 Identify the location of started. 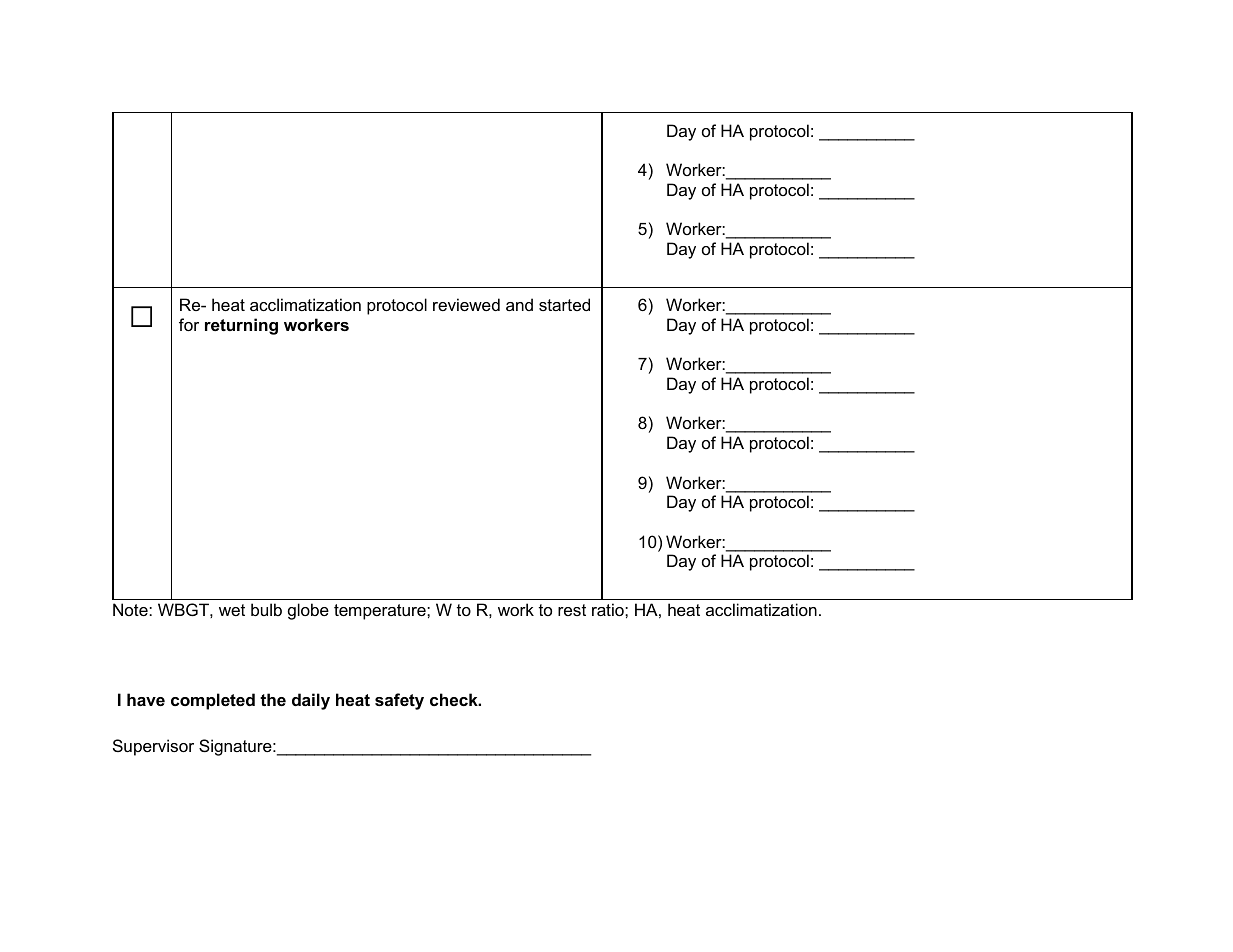
(564, 304).
